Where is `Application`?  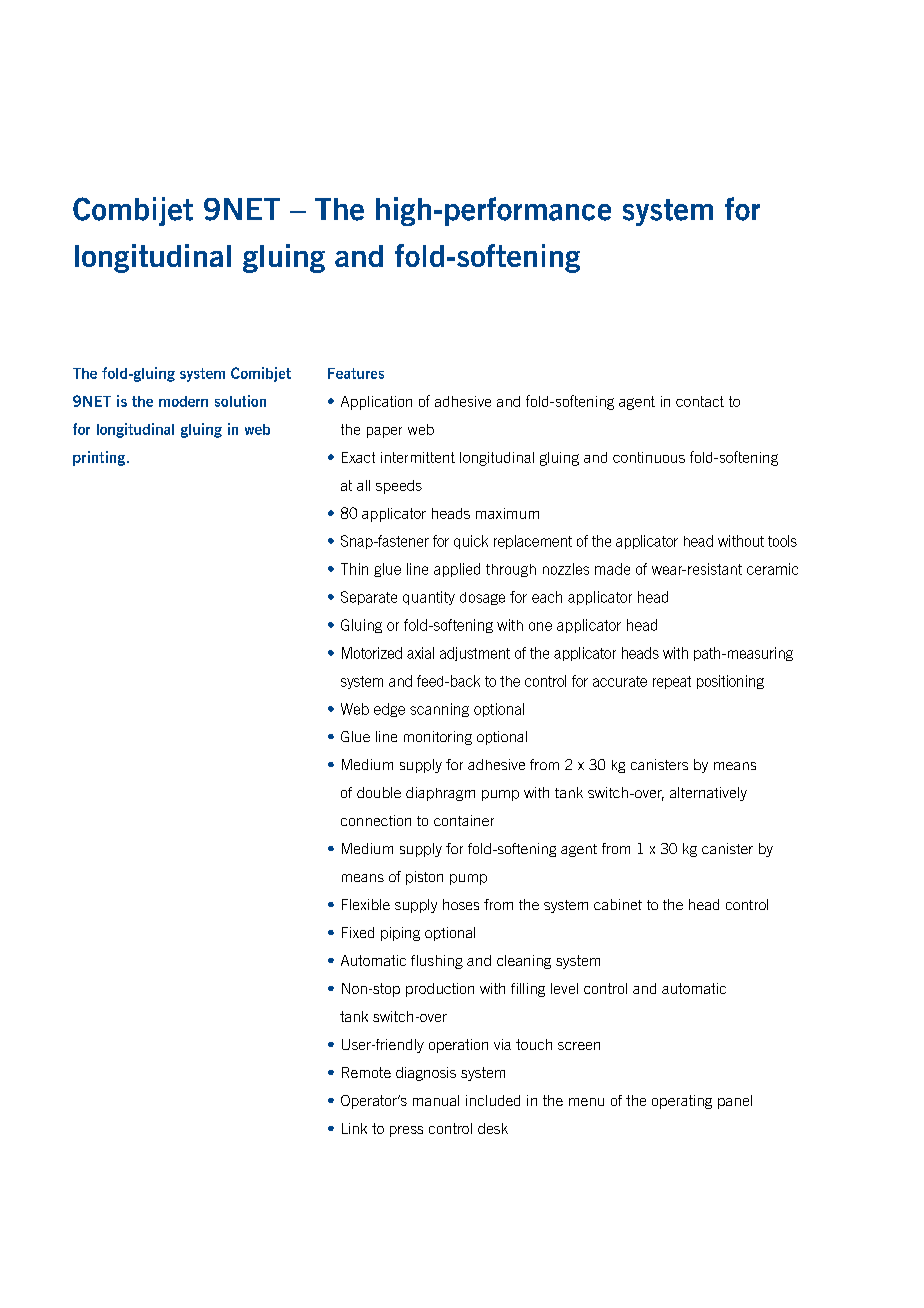
Application is located at coordinates (376, 403).
